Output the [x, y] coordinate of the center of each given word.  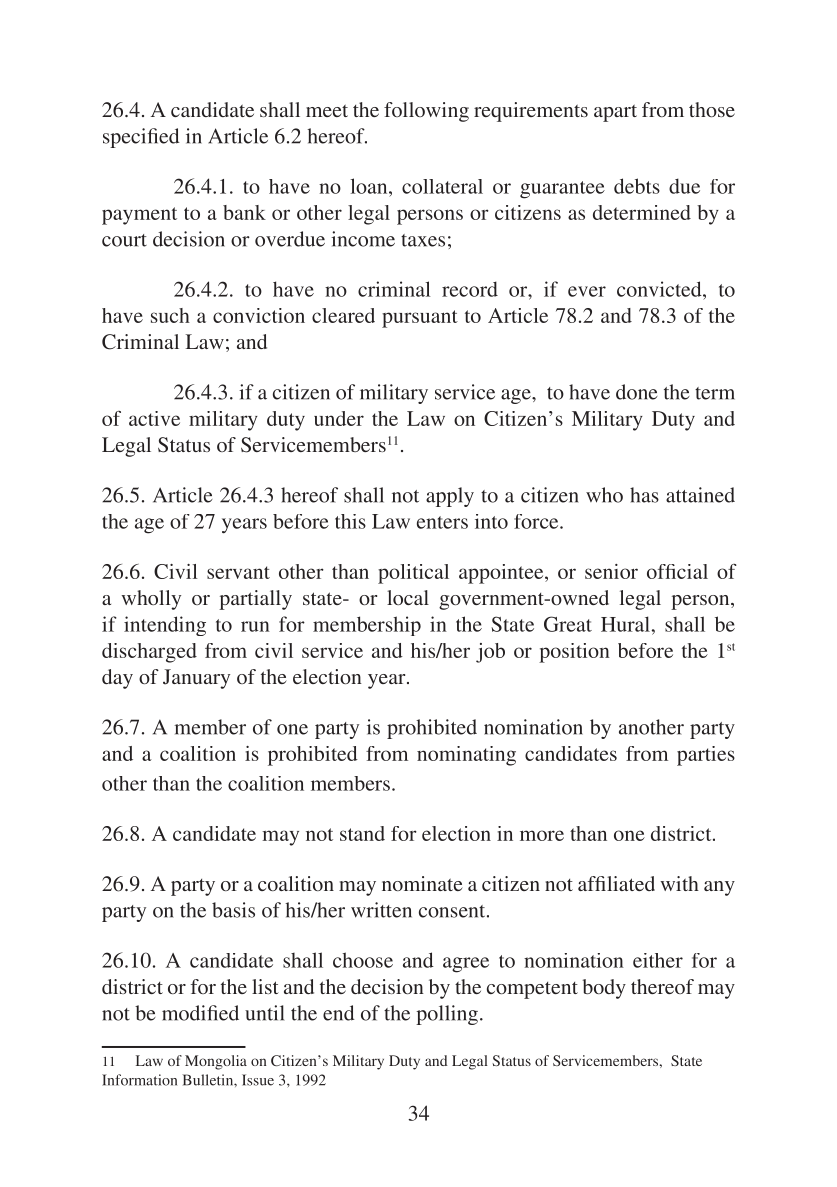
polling [447, 1015]
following [426, 112]
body [604, 989]
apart [615, 113]
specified [141, 138]
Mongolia [216, 1062]
